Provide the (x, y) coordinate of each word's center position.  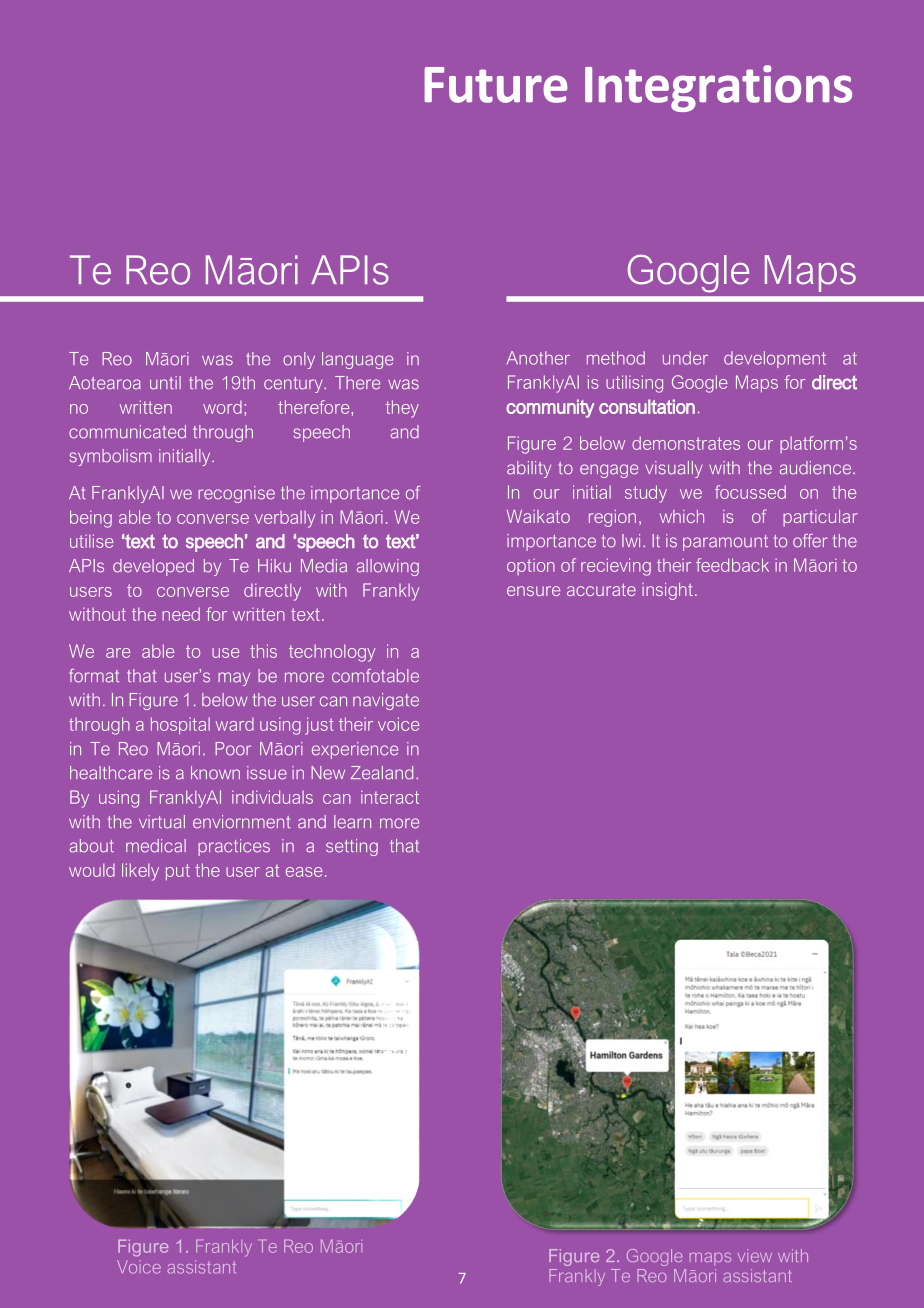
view (755, 1255)
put (178, 872)
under (685, 358)
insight (667, 591)
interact (390, 797)
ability (529, 469)
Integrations (718, 88)
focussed (750, 492)
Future (496, 85)
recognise (236, 494)
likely (140, 872)
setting (352, 847)
